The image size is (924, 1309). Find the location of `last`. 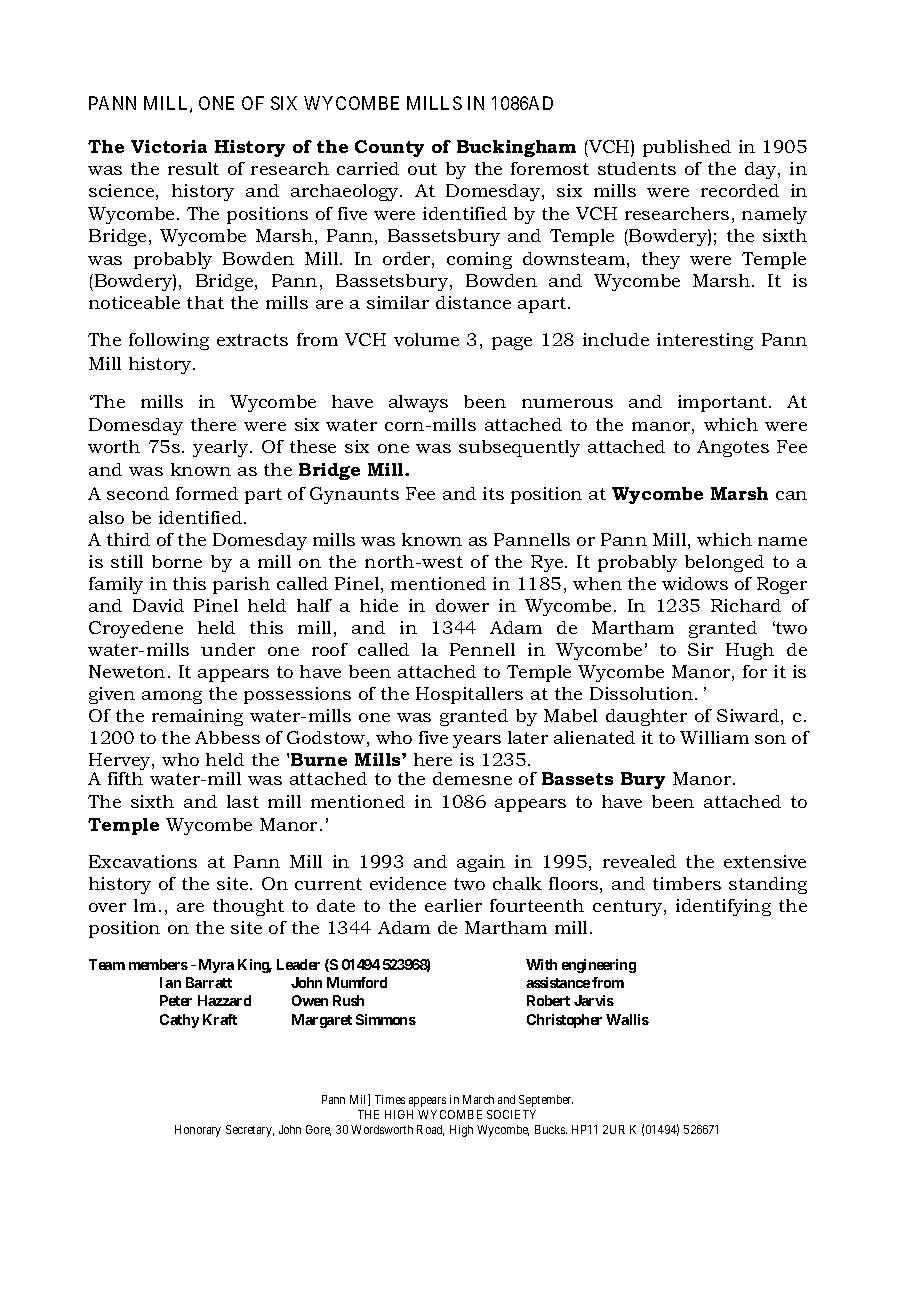

last is located at coordinates (243, 801).
